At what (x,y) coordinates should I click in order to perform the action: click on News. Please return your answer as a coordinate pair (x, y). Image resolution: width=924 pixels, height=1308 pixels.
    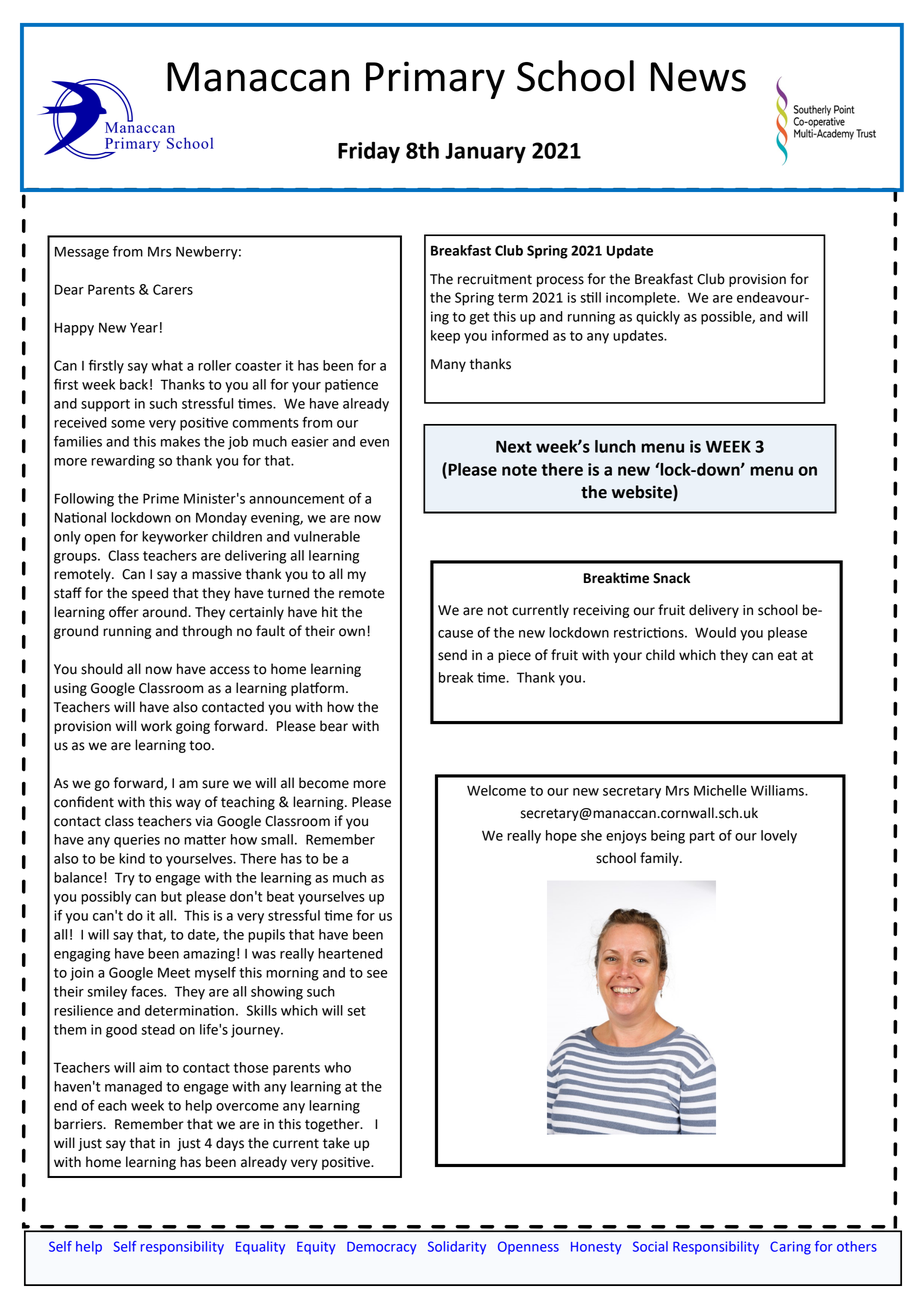
    Looking at the image, I should click on (698, 77).
